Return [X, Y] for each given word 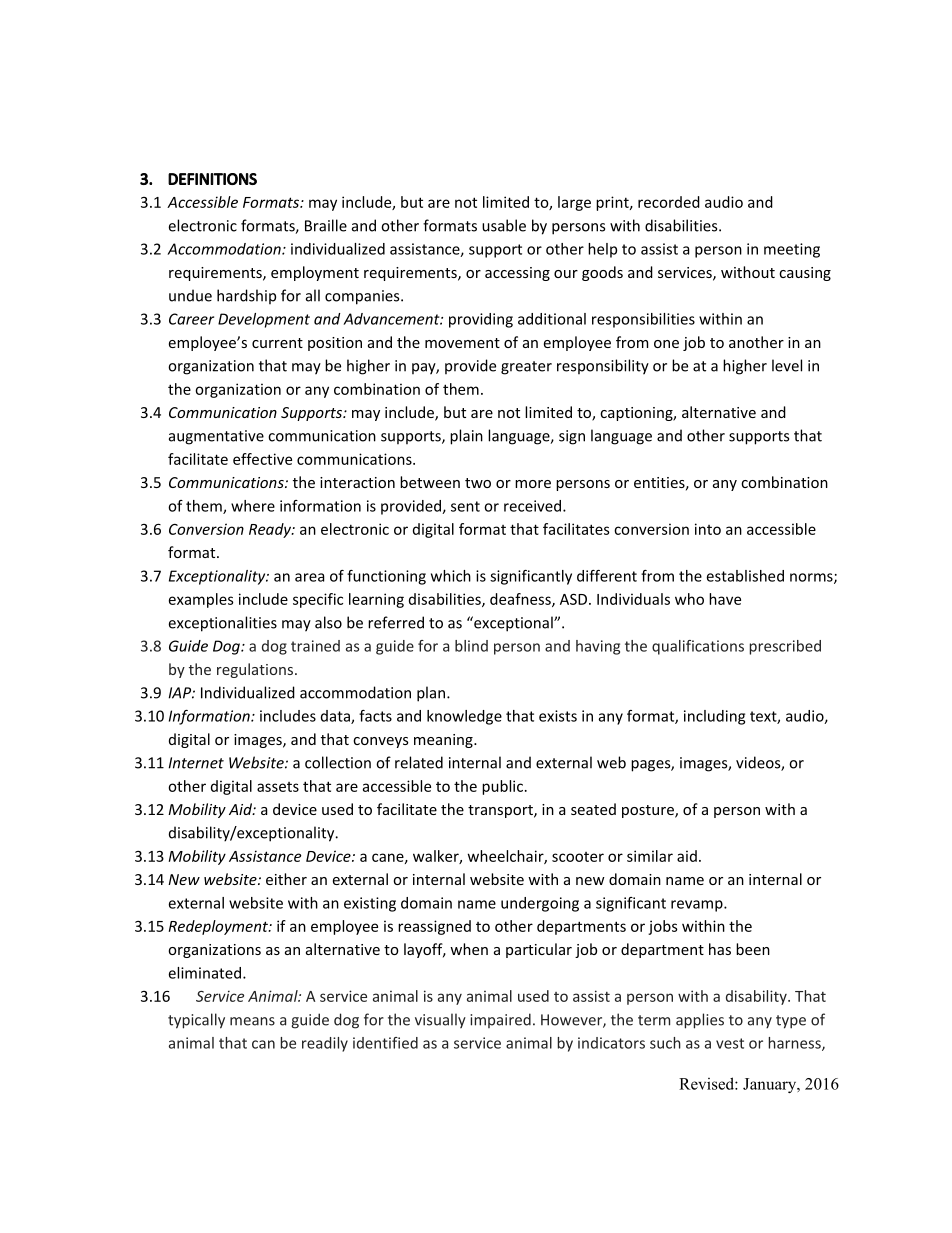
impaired [500, 1020]
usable [504, 225]
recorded [669, 202]
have [725, 599]
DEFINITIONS [212, 179]
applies [700, 1021]
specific [318, 600]
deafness [521, 600]
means [252, 1021]
